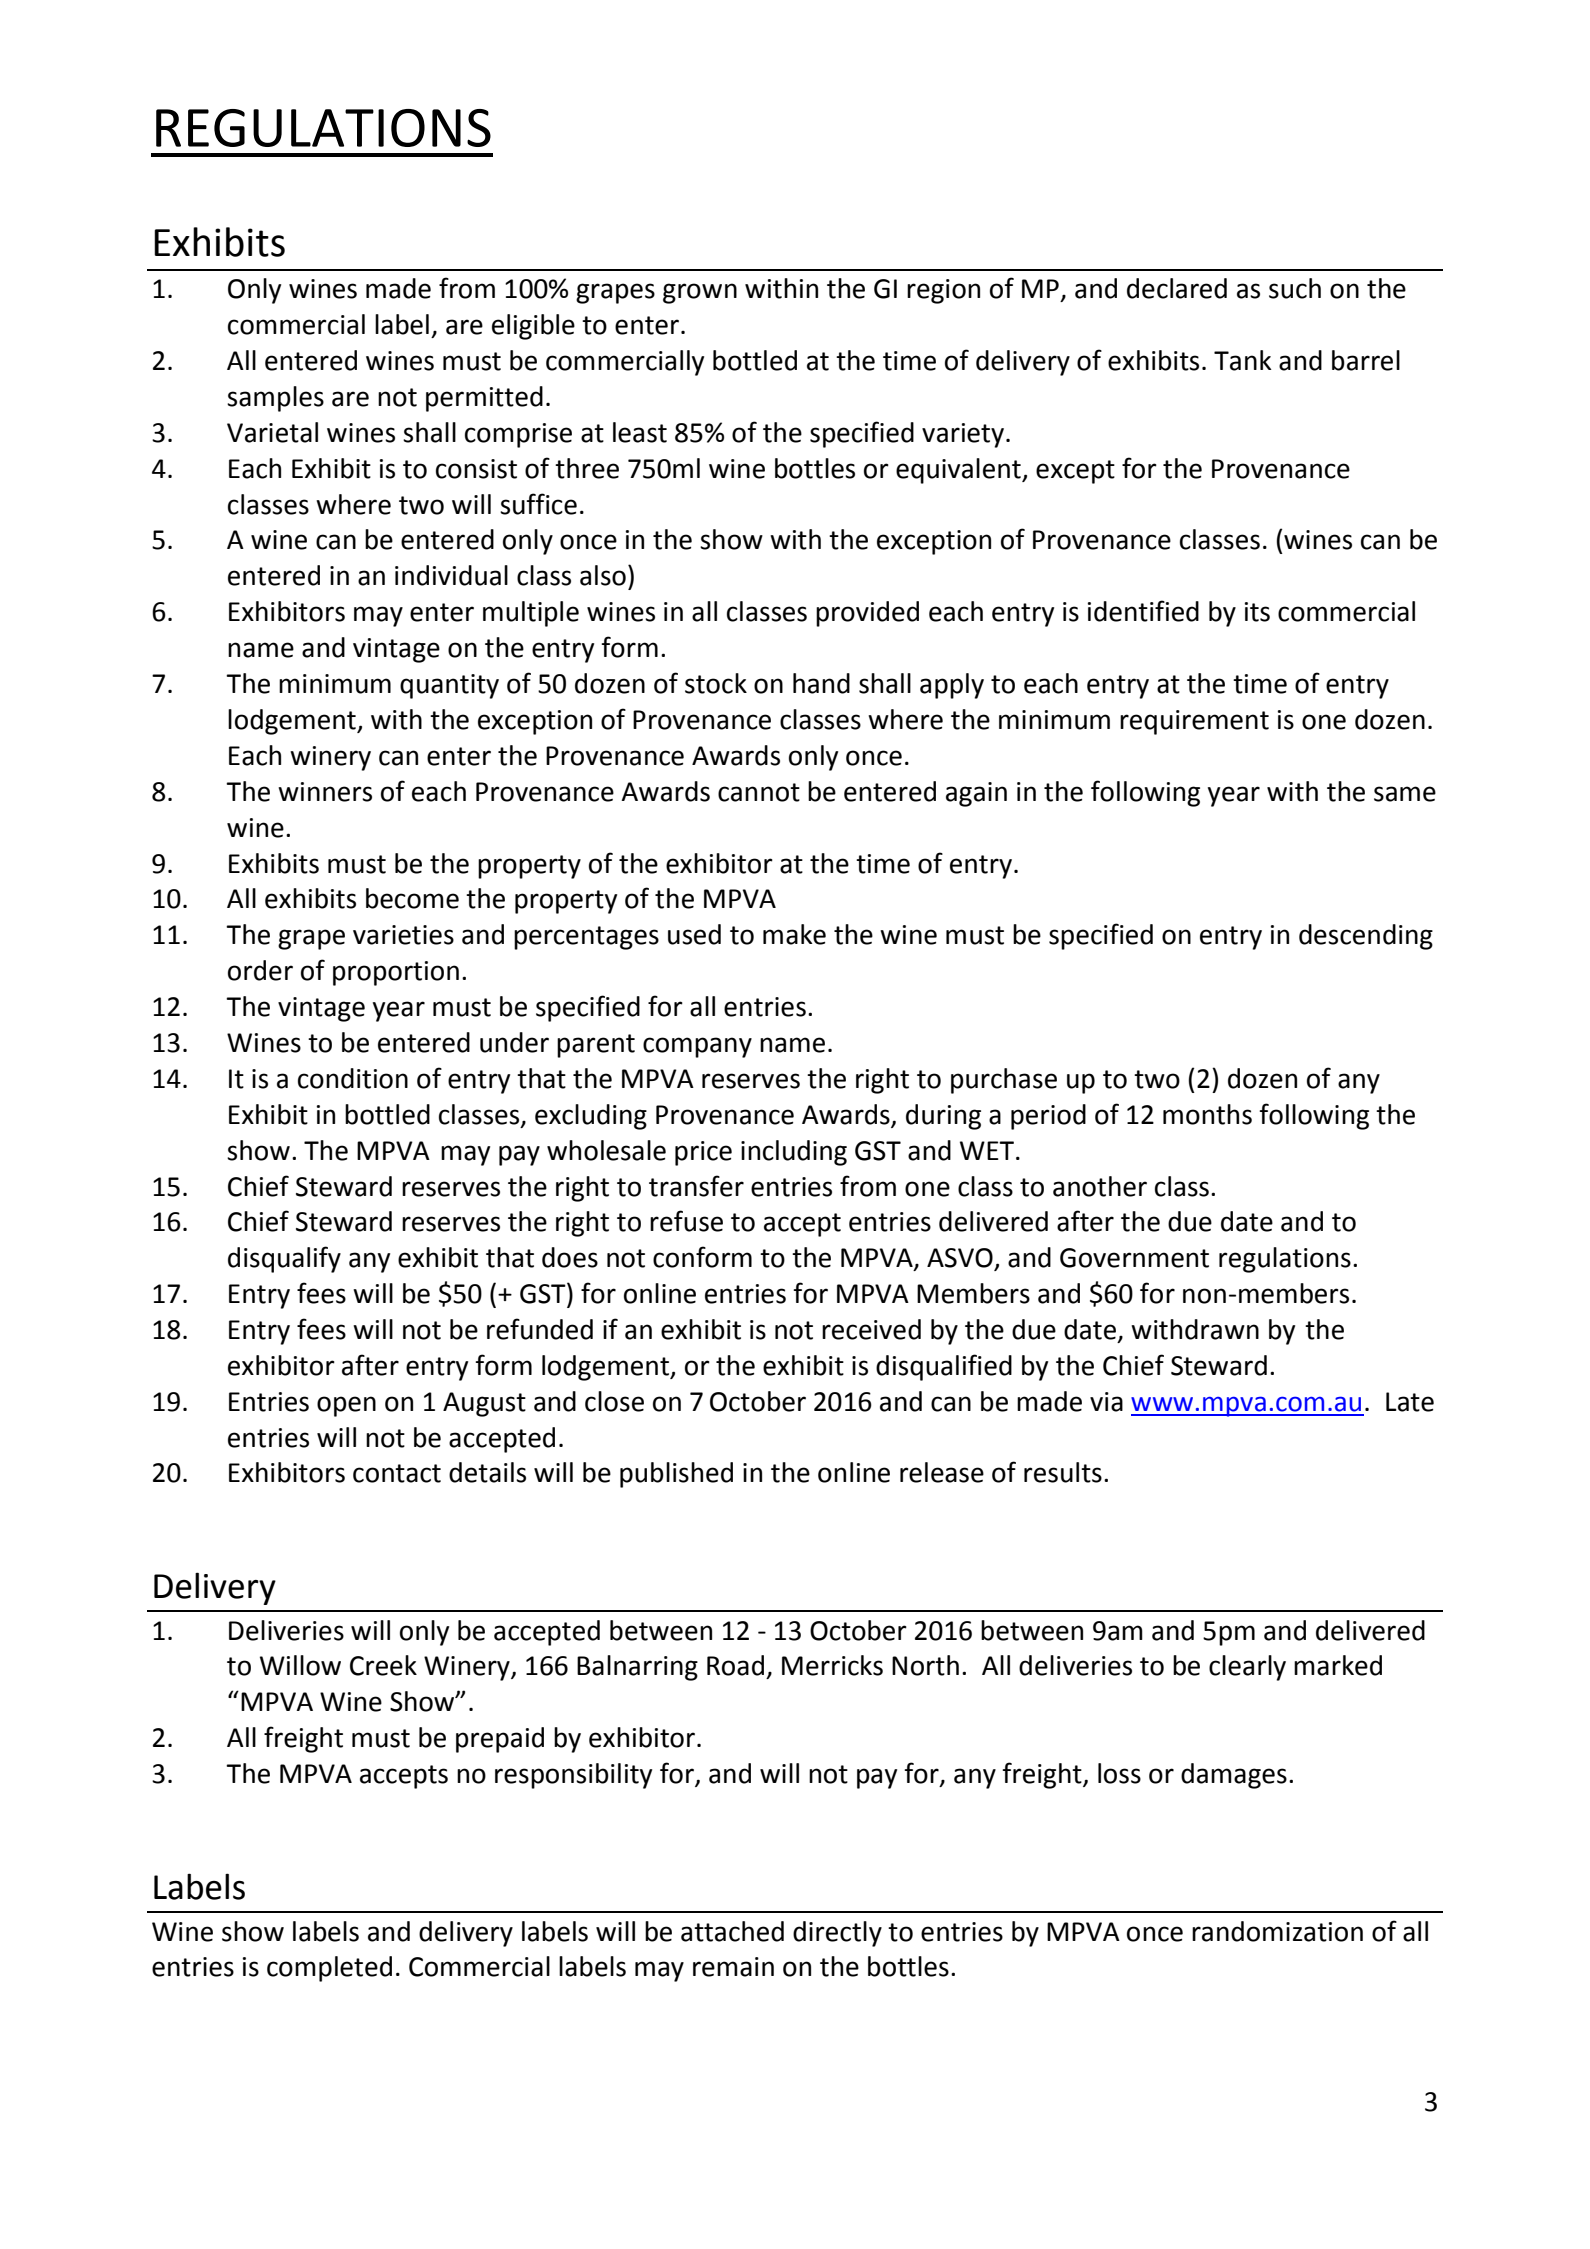 Image resolution: width=1590 pixels, height=2249 pixels. Describe the element at coordinates (412, 898) in the document. I see `become` at that location.
